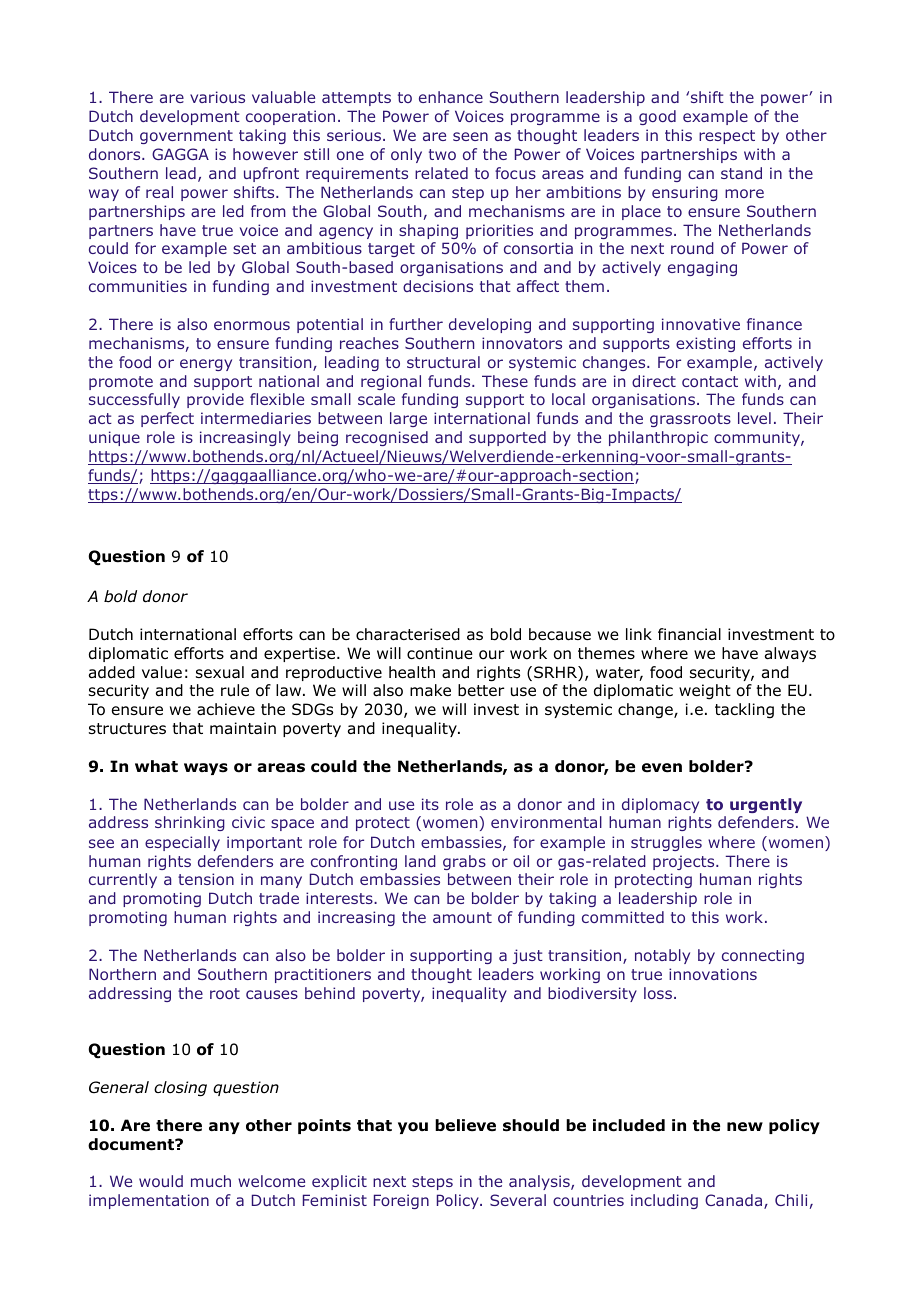 This screenshot has width=924, height=1308. Describe the element at coordinates (186, 137) in the screenshot. I see `government` at that location.
